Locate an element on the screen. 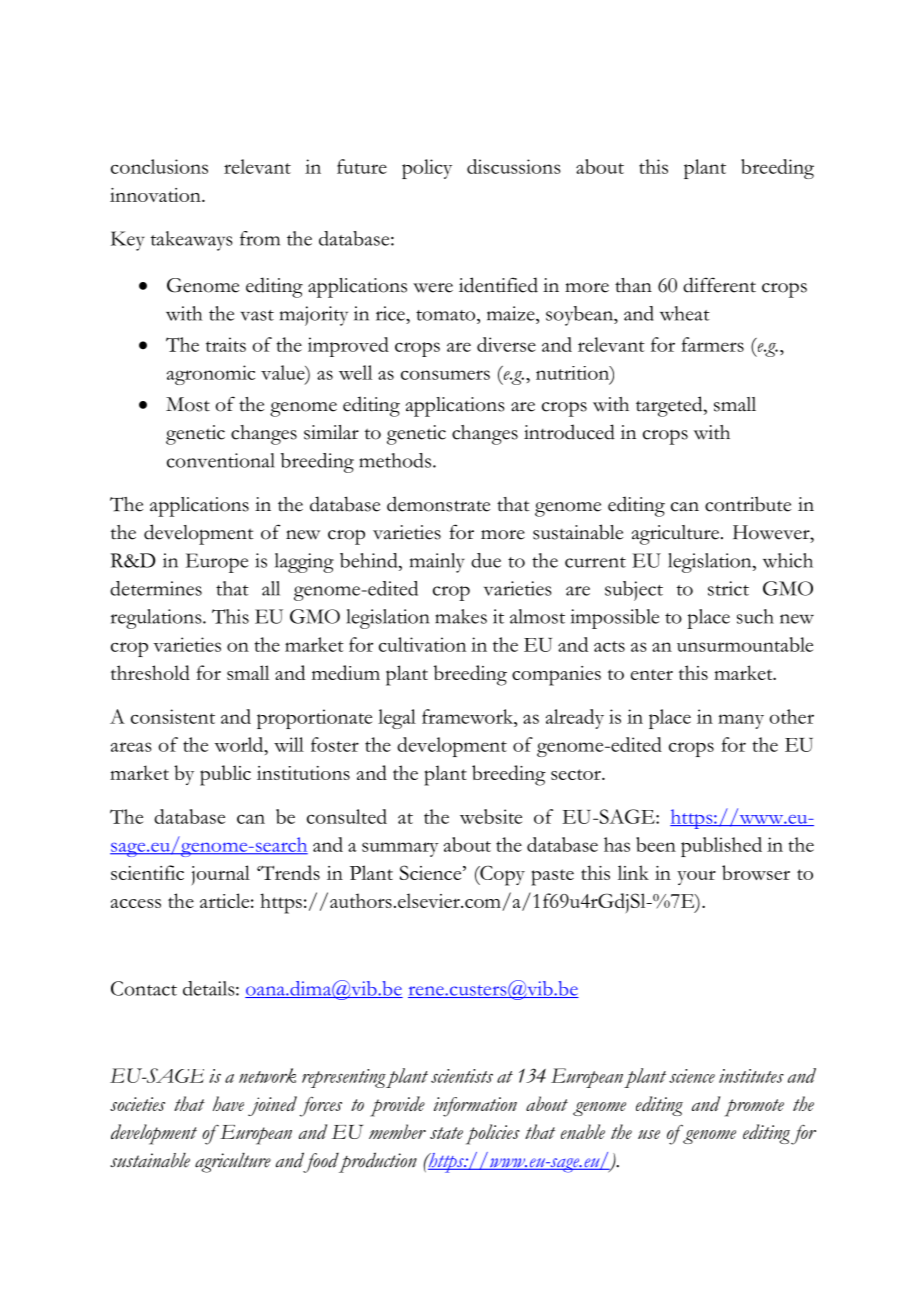 Image resolution: width=924 pixels, height=1308 pixels. innovation is located at coordinates (156, 195).
